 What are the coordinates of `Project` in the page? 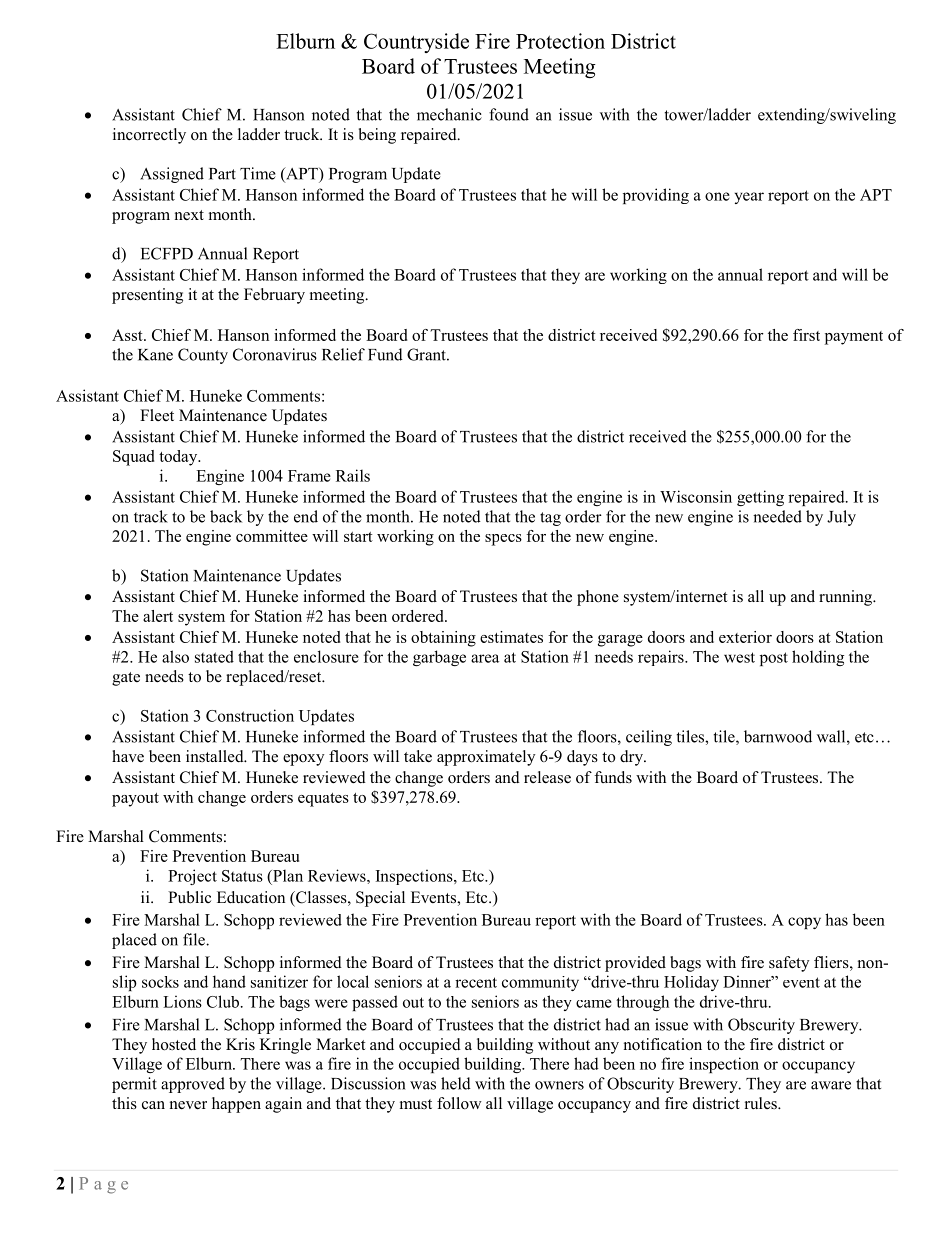 It's located at (192, 877).
